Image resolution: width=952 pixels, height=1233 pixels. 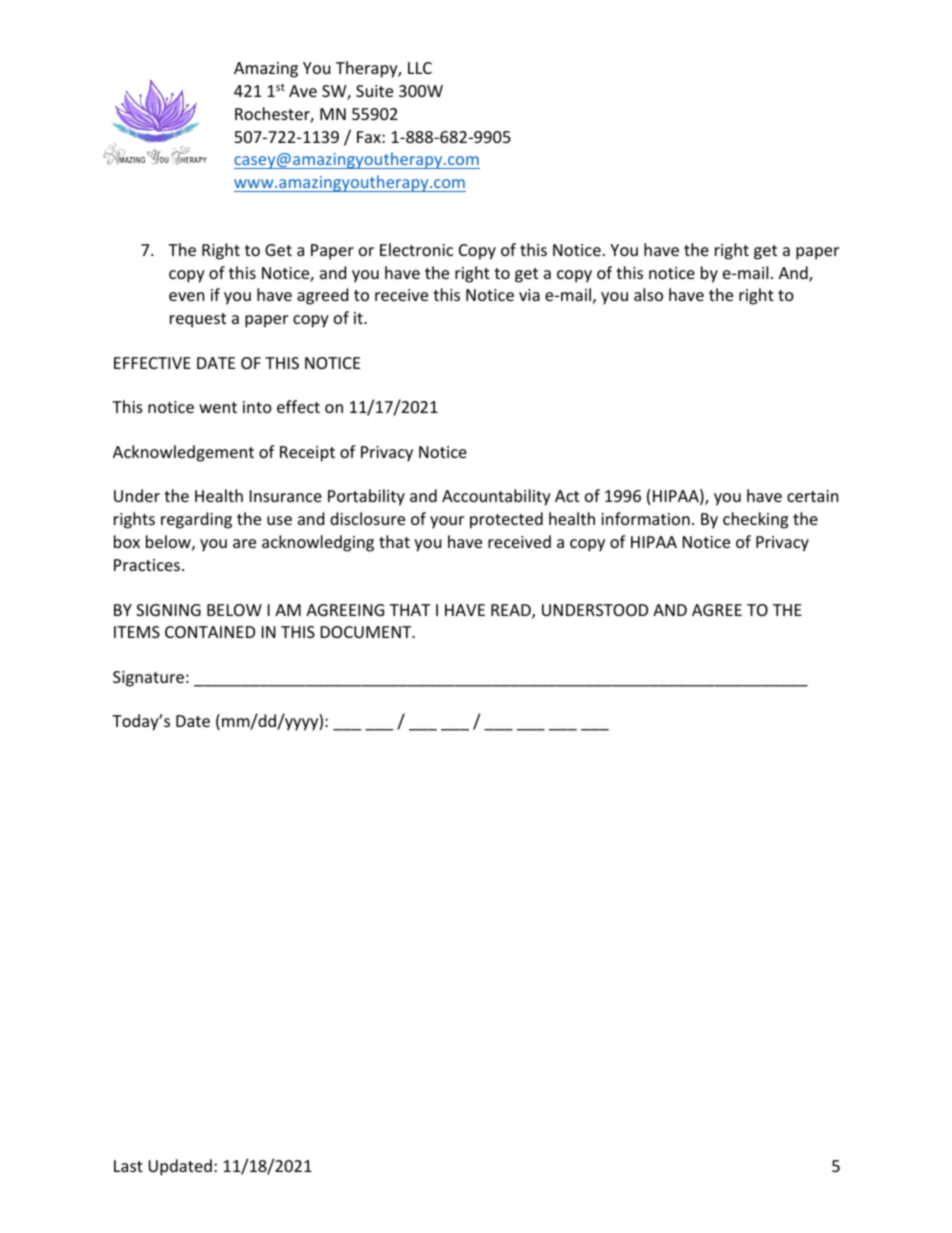 What do you see at coordinates (374, 91) in the screenshot?
I see `Suite` at bounding box center [374, 91].
